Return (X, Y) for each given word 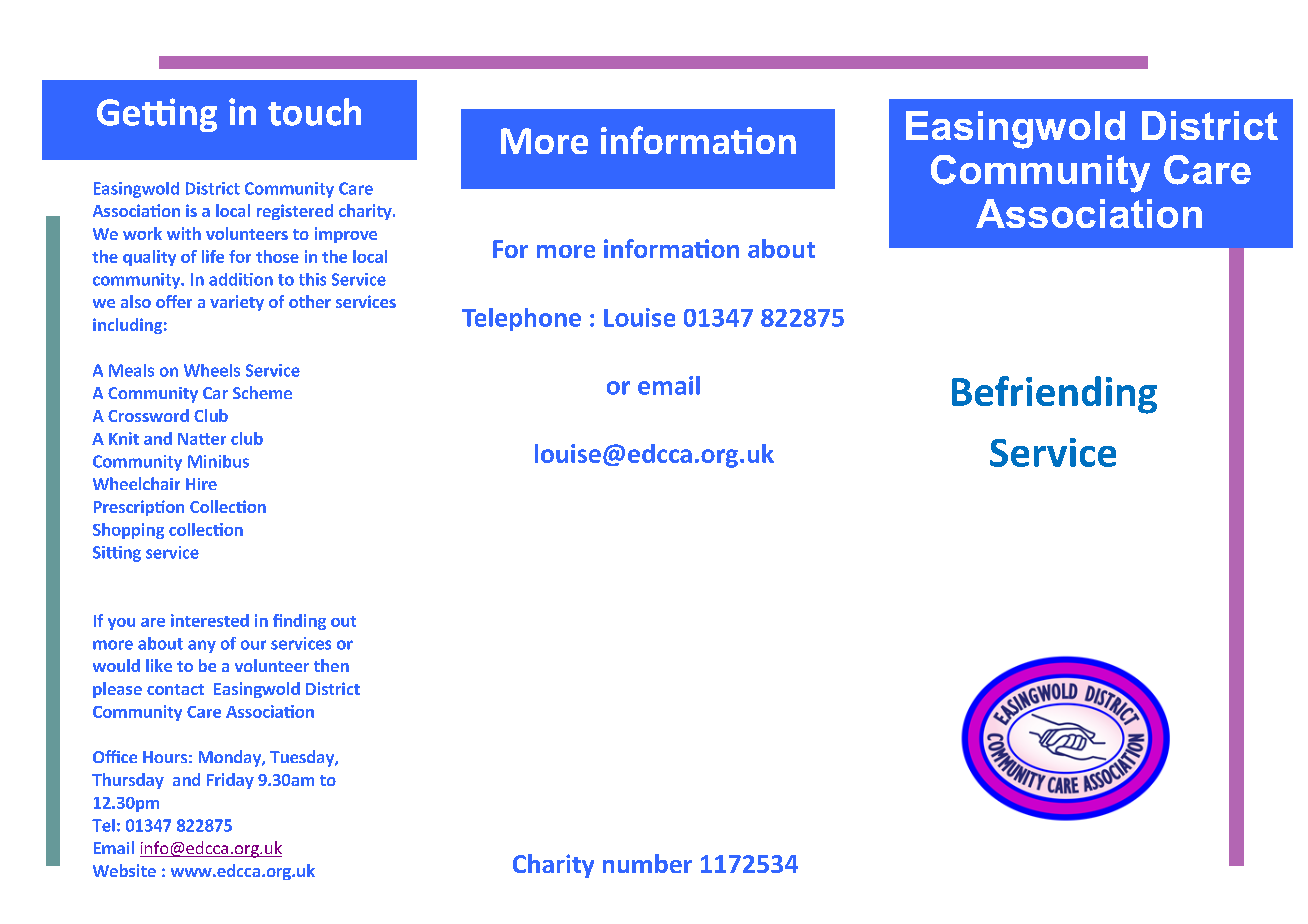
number (647, 863)
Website (124, 870)
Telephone (521, 319)
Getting (157, 115)
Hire (201, 484)
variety (237, 303)
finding (299, 622)
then (331, 665)
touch (314, 112)
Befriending (1054, 395)
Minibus (218, 461)
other (310, 301)
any (202, 646)
